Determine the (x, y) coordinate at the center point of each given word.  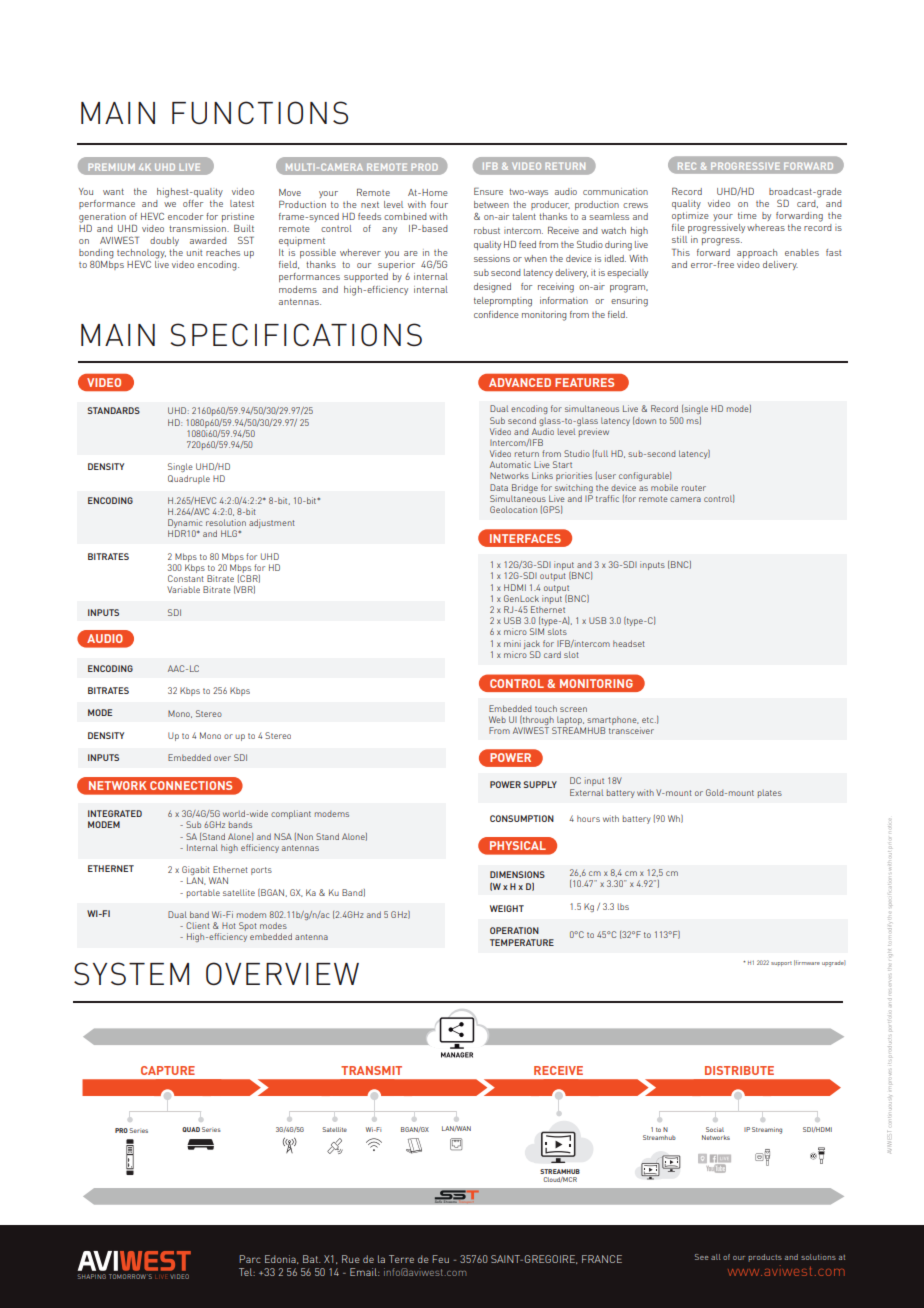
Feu (440, 1259)
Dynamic (185, 525)
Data (499, 487)
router (694, 488)
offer (193, 203)
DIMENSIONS (517, 874)
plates (770, 794)
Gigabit (196, 872)
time (747, 215)
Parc (249, 1259)
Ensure (488, 191)
